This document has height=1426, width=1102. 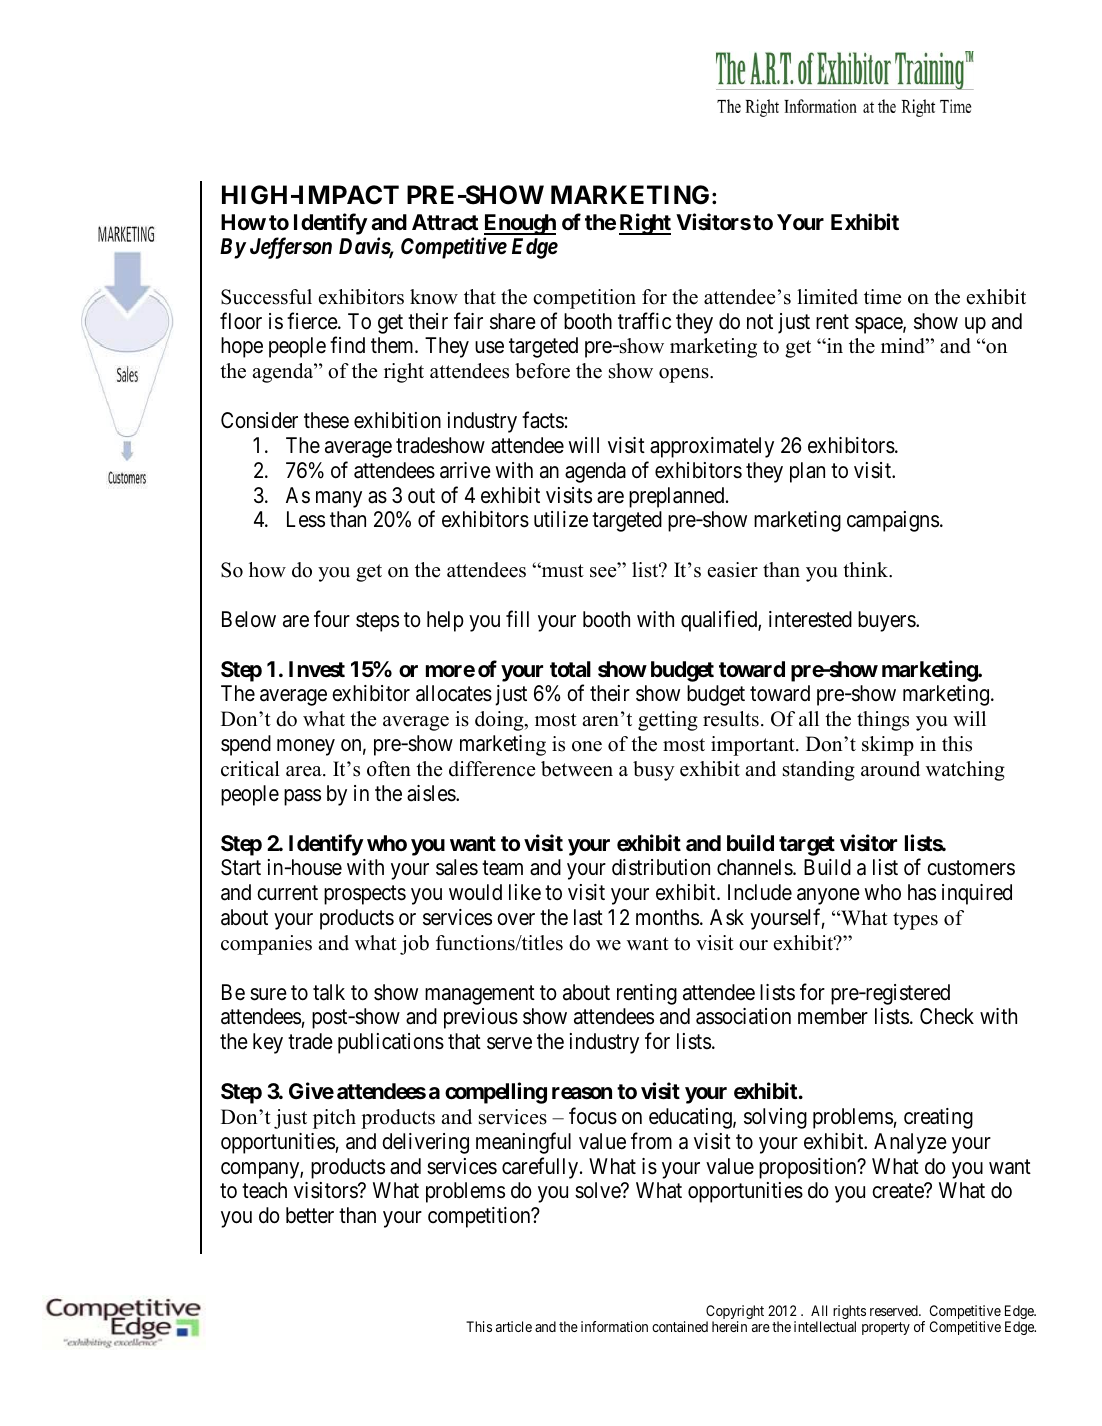 What do you see at coordinates (644, 321) in the document?
I see `traffic` at bounding box center [644, 321].
